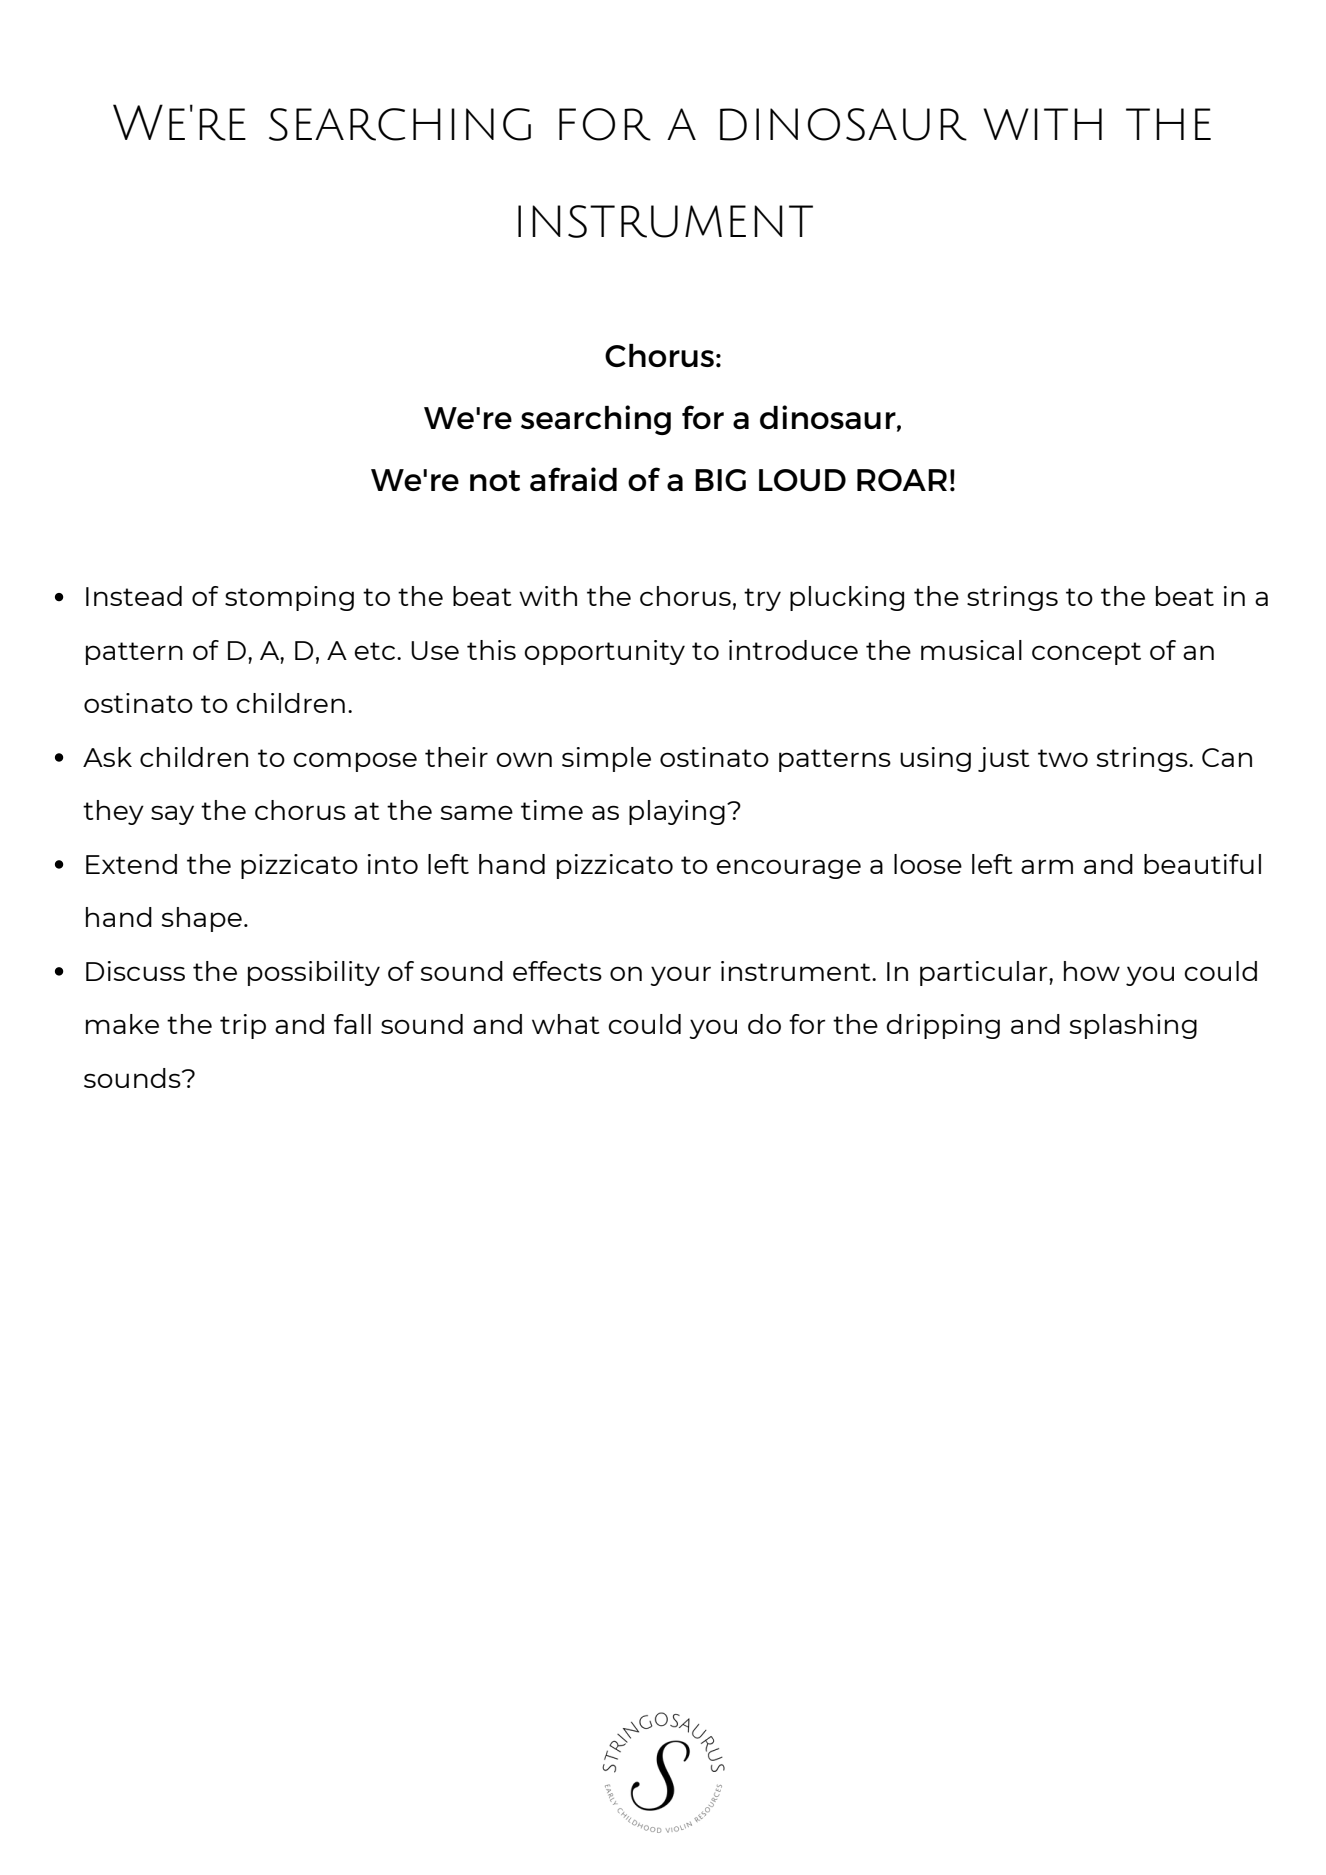  What do you see at coordinates (495, 480) in the page?
I see `not` at bounding box center [495, 480].
